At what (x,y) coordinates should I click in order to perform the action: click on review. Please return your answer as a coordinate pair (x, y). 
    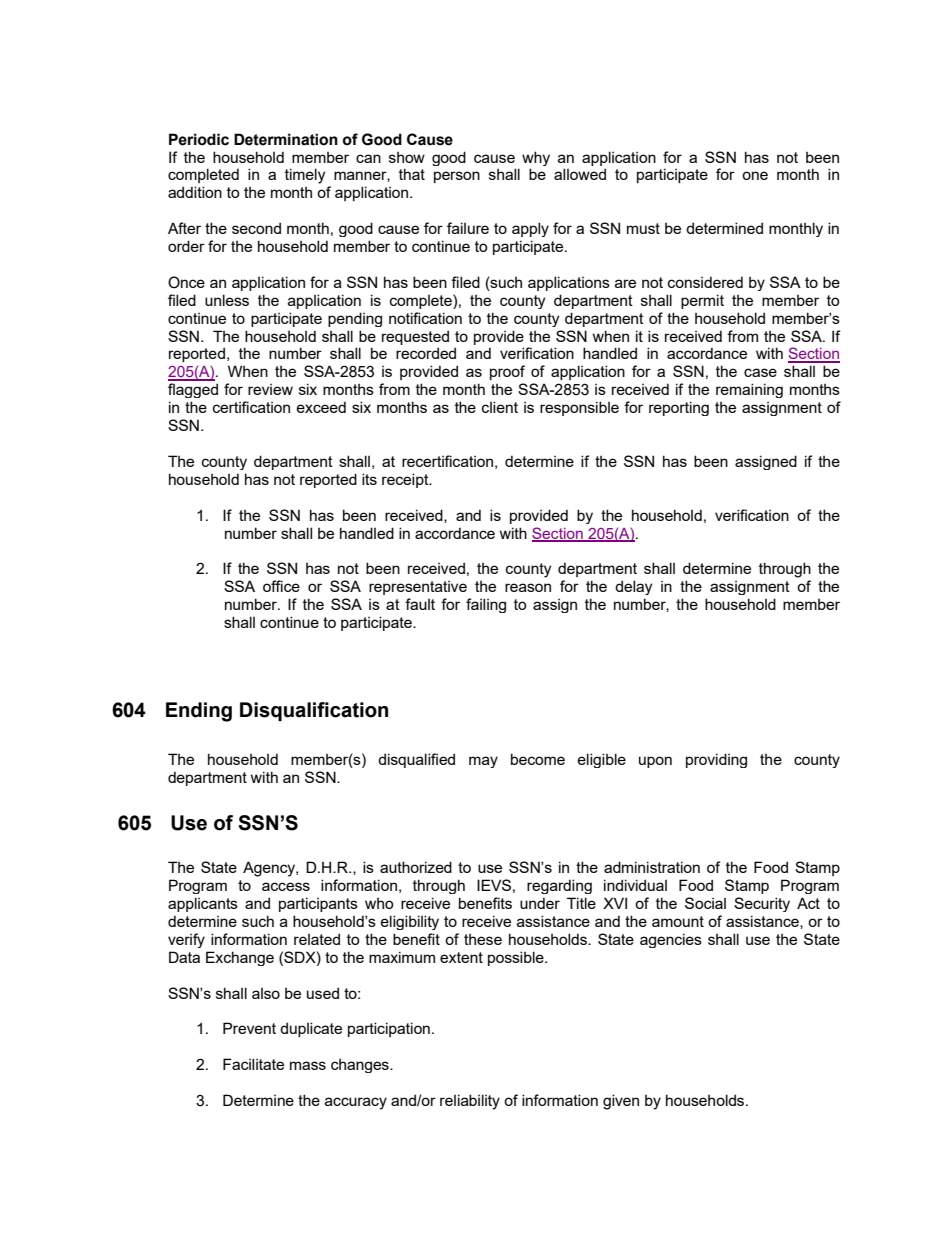
    Looking at the image, I should click on (270, 389).
